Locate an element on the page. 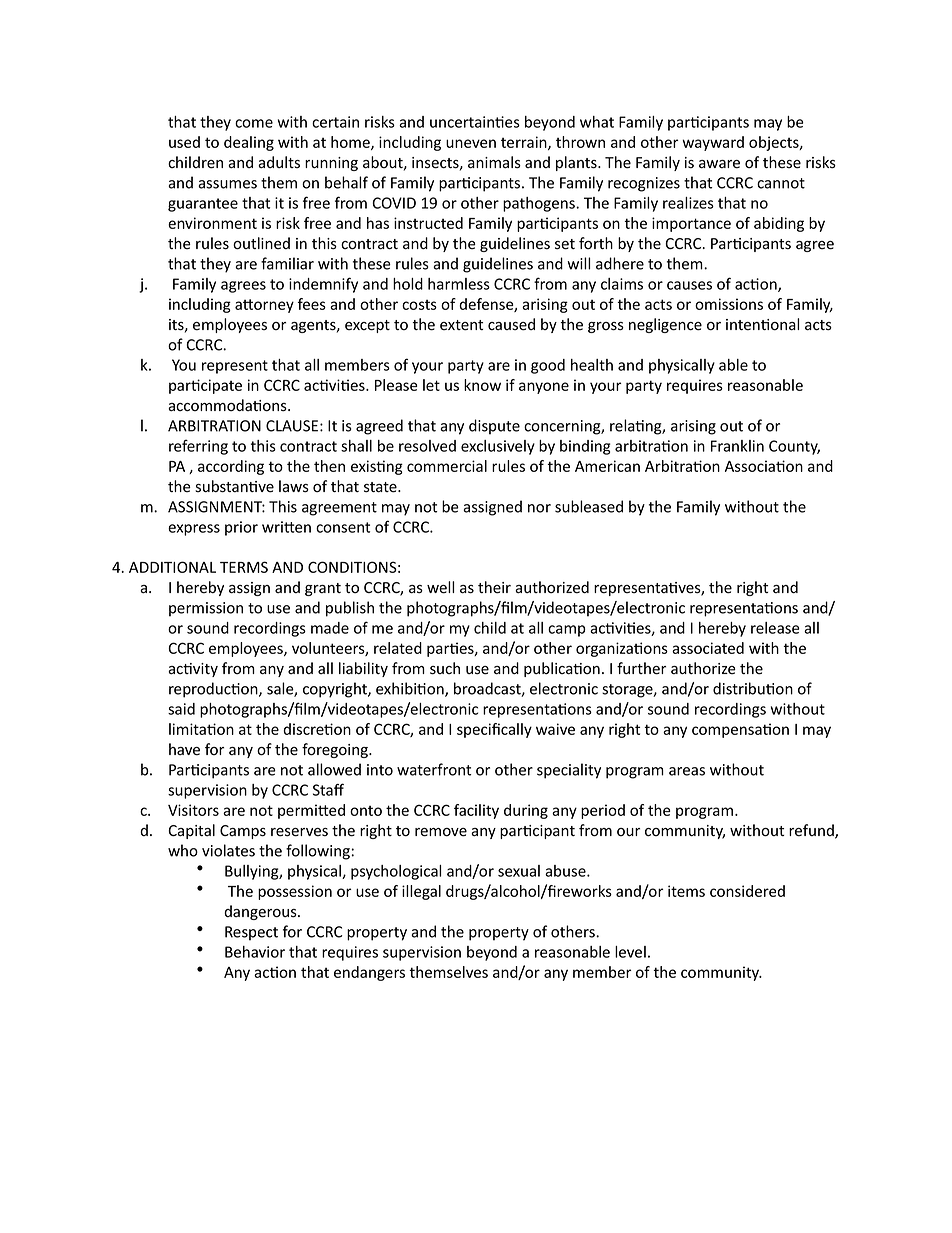 Image resolution: width=952 pixels, height=1233 pixels. release is located at coordinates (775, 628).
